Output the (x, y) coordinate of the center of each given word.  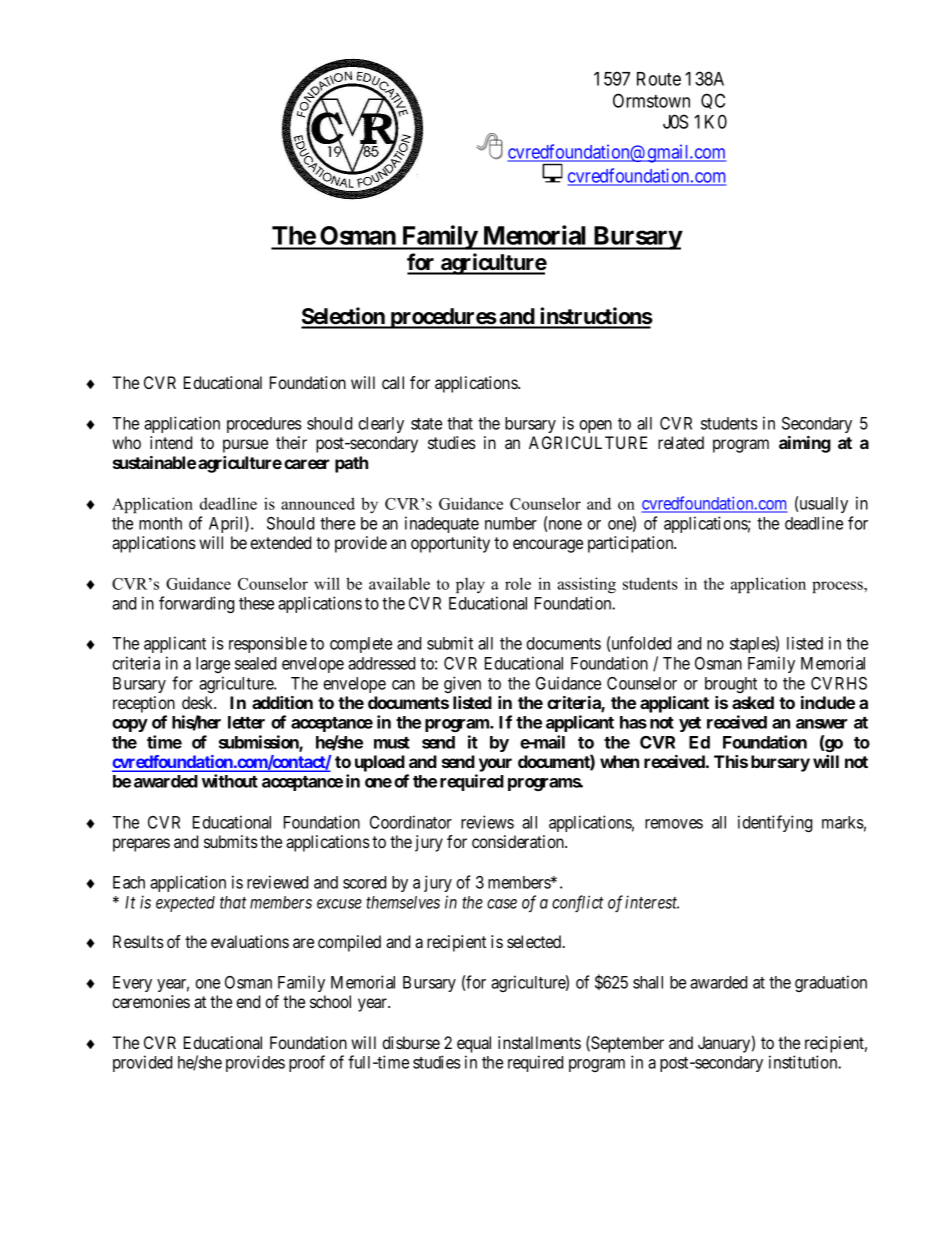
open (595, 426)
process (838, 587)
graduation (831, 983)
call (393, 382)
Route (659, 79)
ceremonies (151, 1001)
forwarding (196, 604)
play (470, 585)
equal (474, 1044)
